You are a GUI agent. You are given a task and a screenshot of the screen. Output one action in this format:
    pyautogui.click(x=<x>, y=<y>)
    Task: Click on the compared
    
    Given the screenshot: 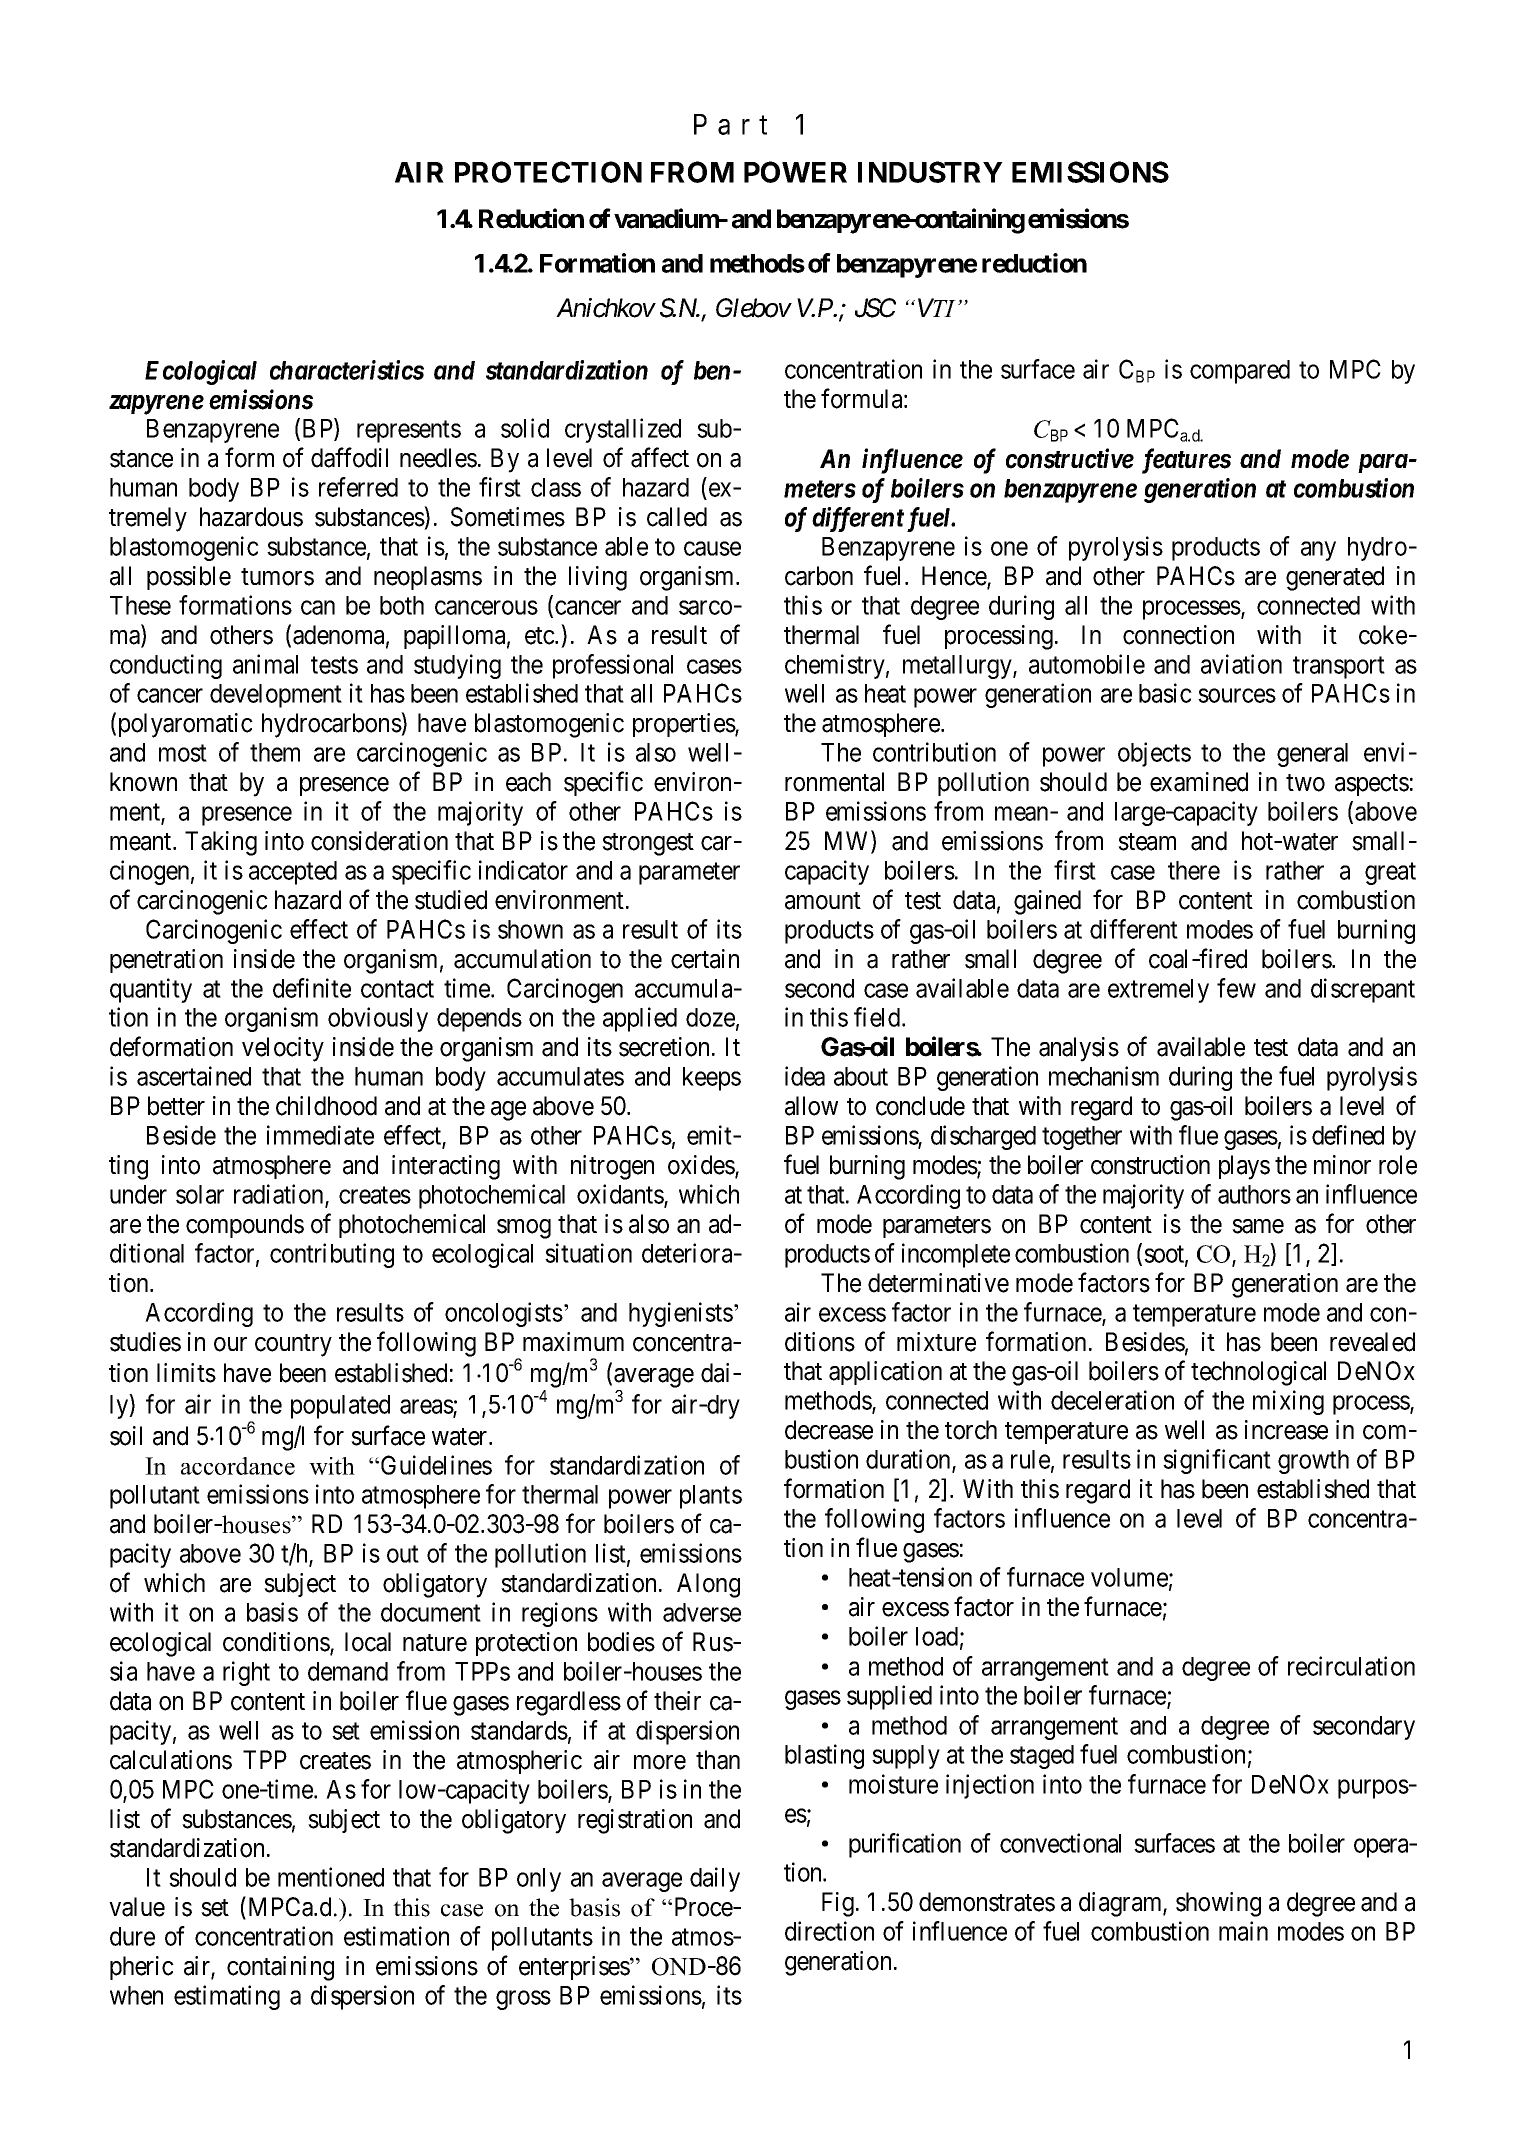 What is the action you would take?
    pyautogui.click(x=1240, y=372)
